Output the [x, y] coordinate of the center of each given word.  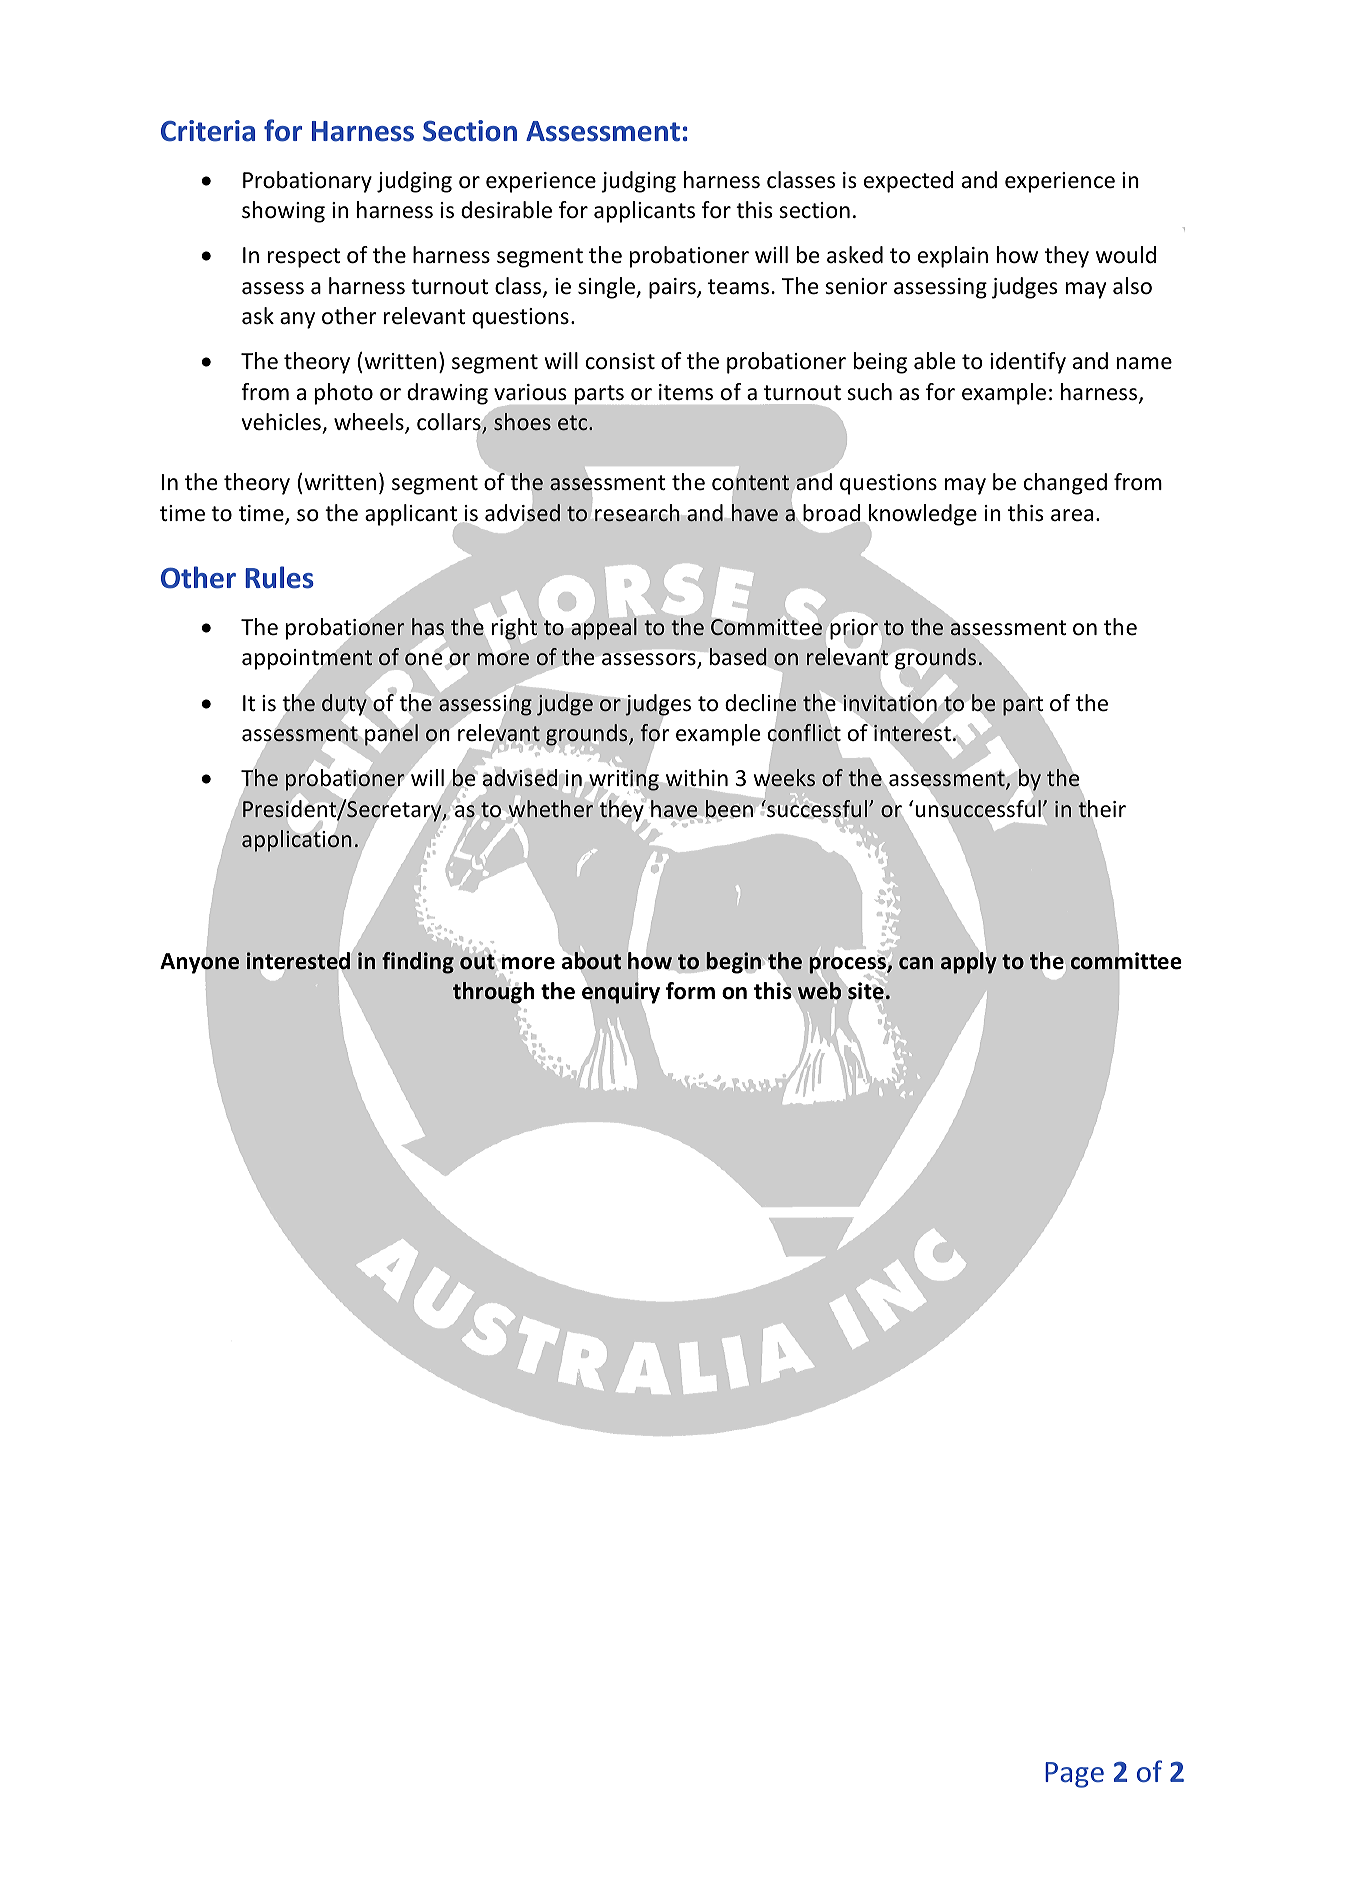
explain [953, 257]
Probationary [307, 182]
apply [969, 962]
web [821, 991]
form [690, 991]
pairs [673, 288]
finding [418, 963]
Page [1074, 1775]
